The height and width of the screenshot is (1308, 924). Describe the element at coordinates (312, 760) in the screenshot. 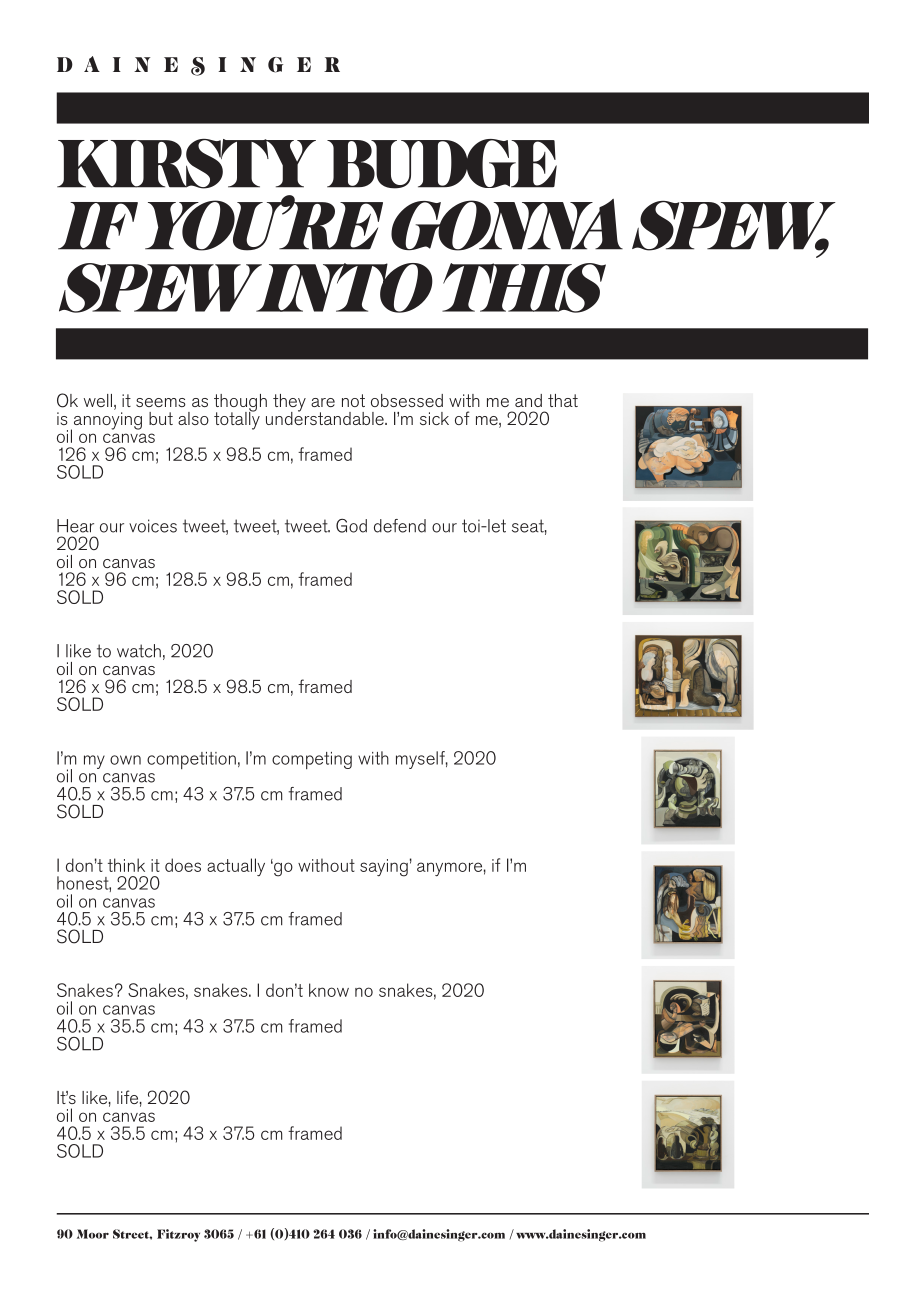

I see `competing` at that location.
